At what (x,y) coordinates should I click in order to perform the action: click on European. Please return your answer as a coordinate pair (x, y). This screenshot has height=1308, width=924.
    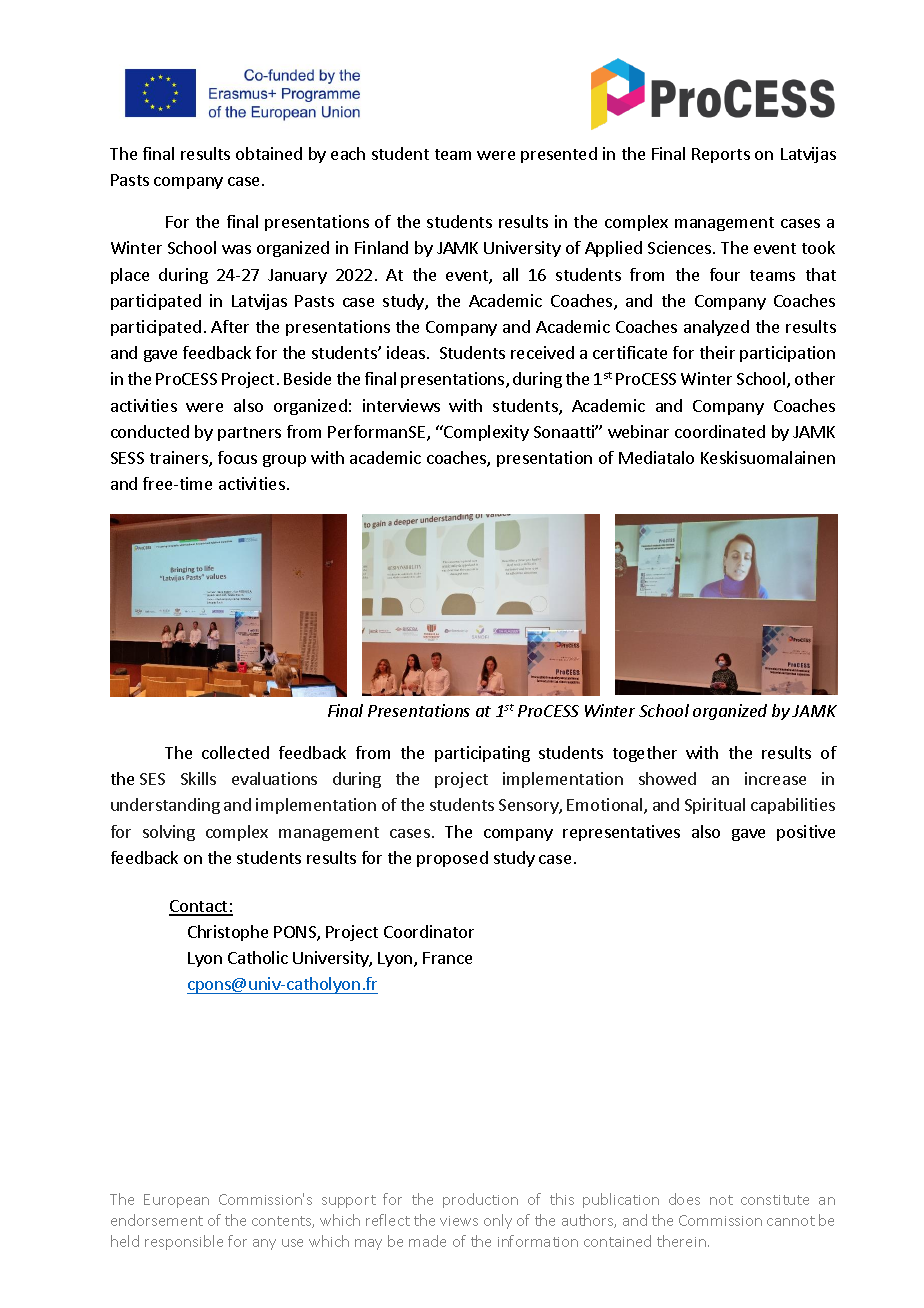
    Looking at the image, I should click on (176, 1201).
